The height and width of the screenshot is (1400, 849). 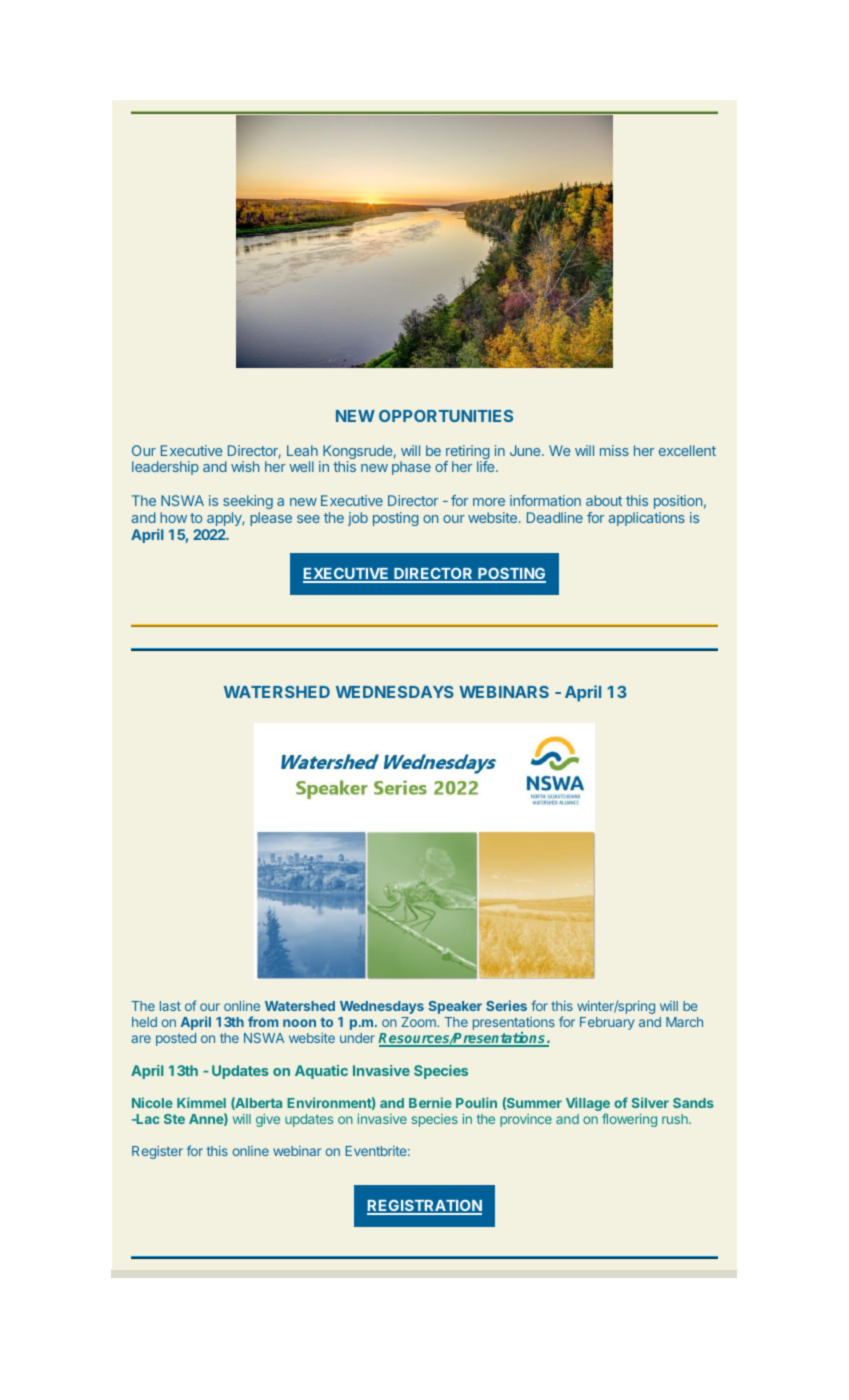 What do you see at coordinates (607, 1023) in the screenshot?
I see `February` at bounding box center [607, 1023].
